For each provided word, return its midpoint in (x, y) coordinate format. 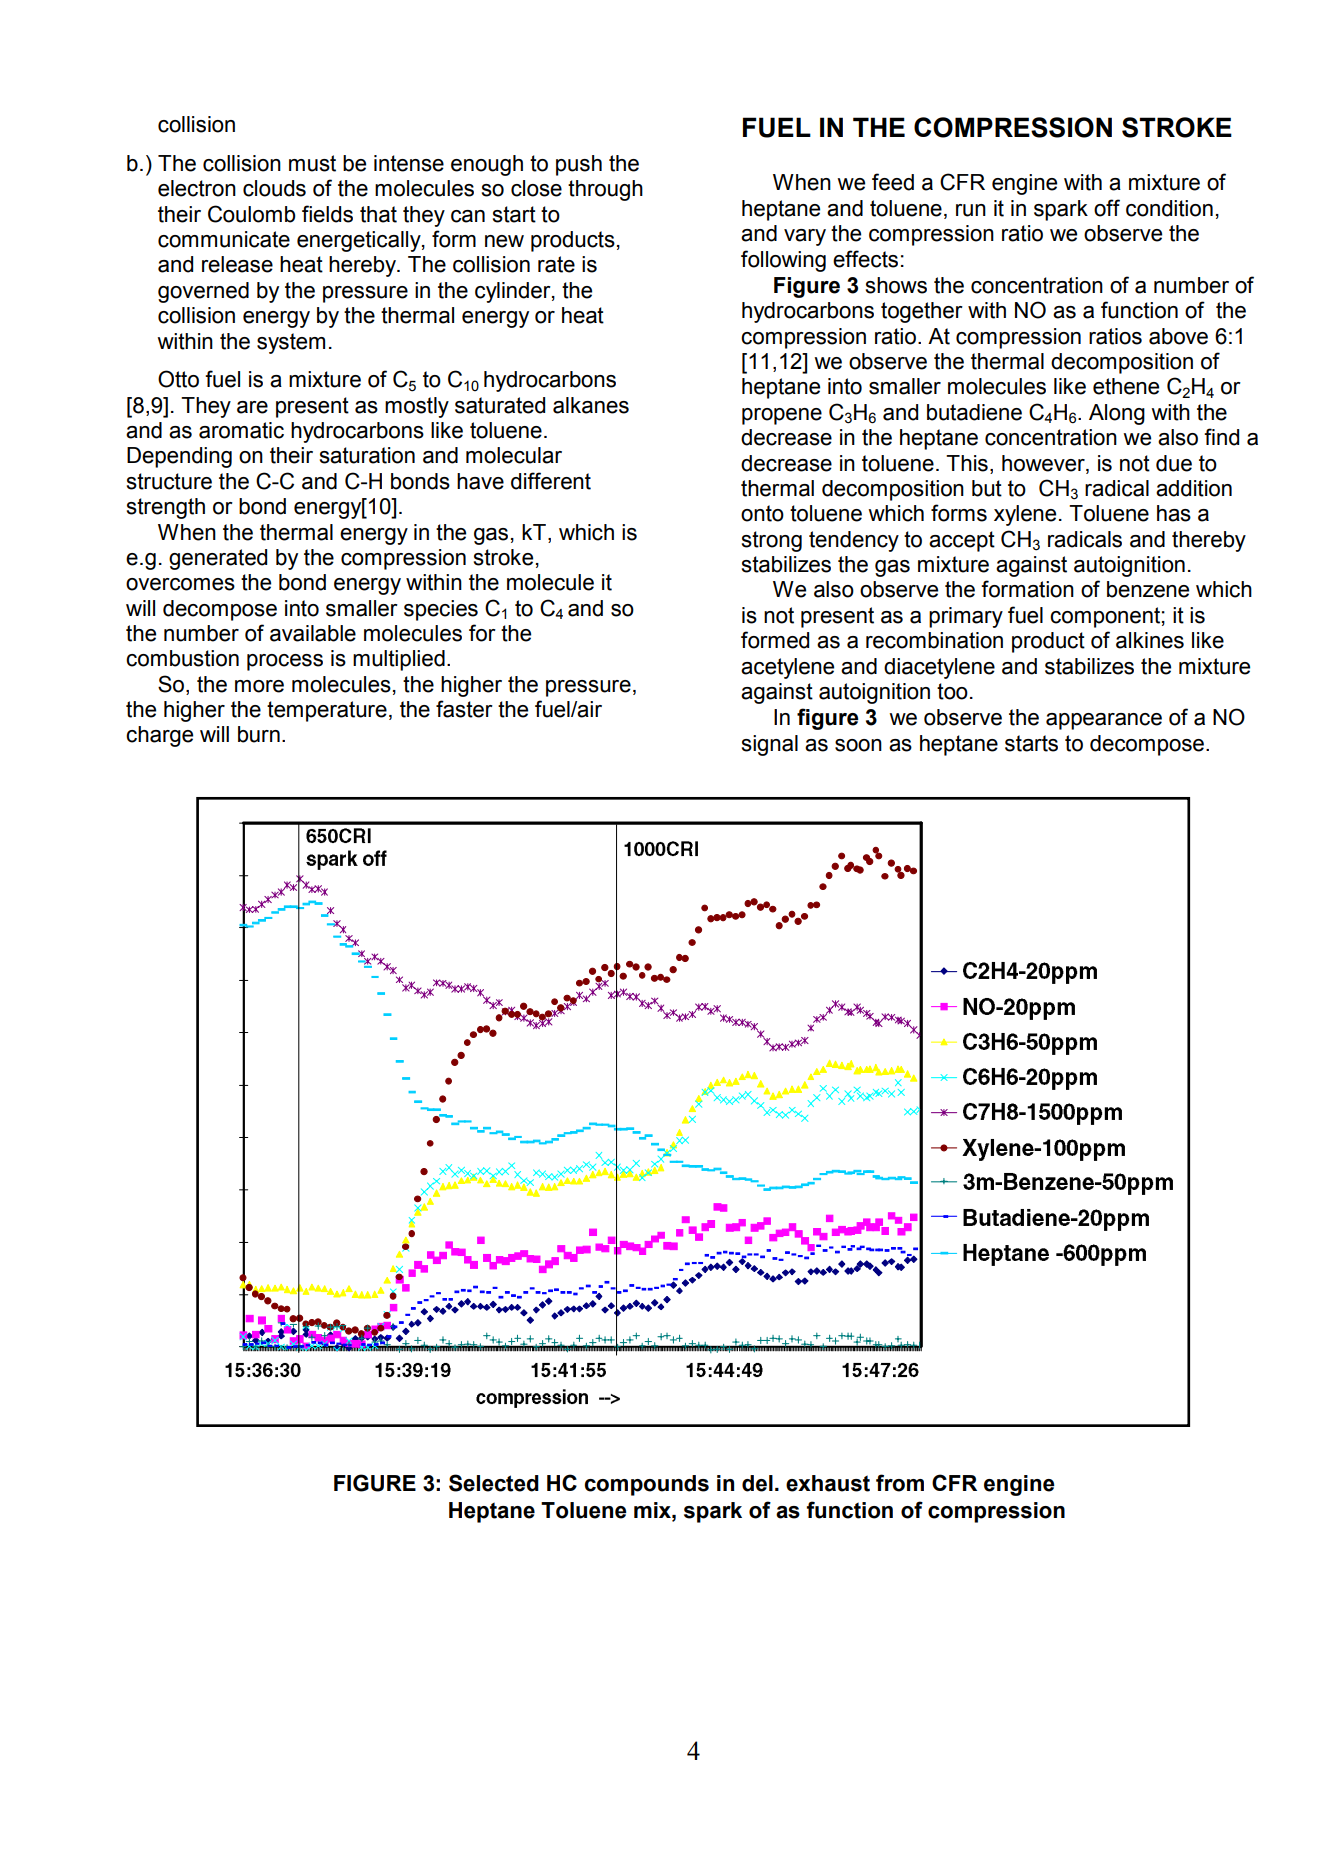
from (900, 1483)
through (605, 190)
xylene (1025, 515)
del (757, 1483)
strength (166, 508)
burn (259, 734)
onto (762, 513)
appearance (1104, 721)
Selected (494, 1483)
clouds (274, 188)
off (1107, 208)
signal (770, 745)
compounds (647, 1485)
